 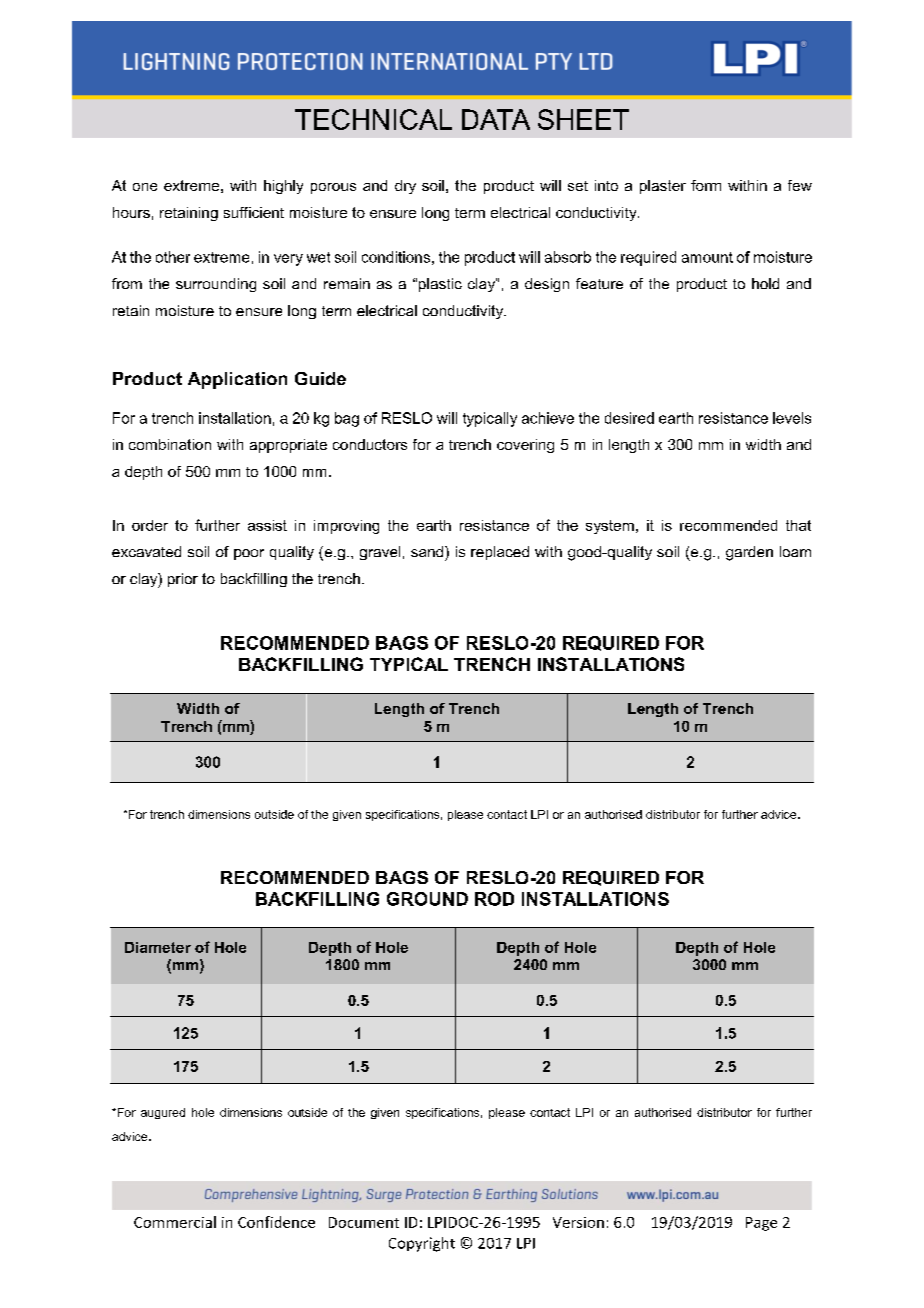 I want to click on prior, so click(x=183, y=580).
